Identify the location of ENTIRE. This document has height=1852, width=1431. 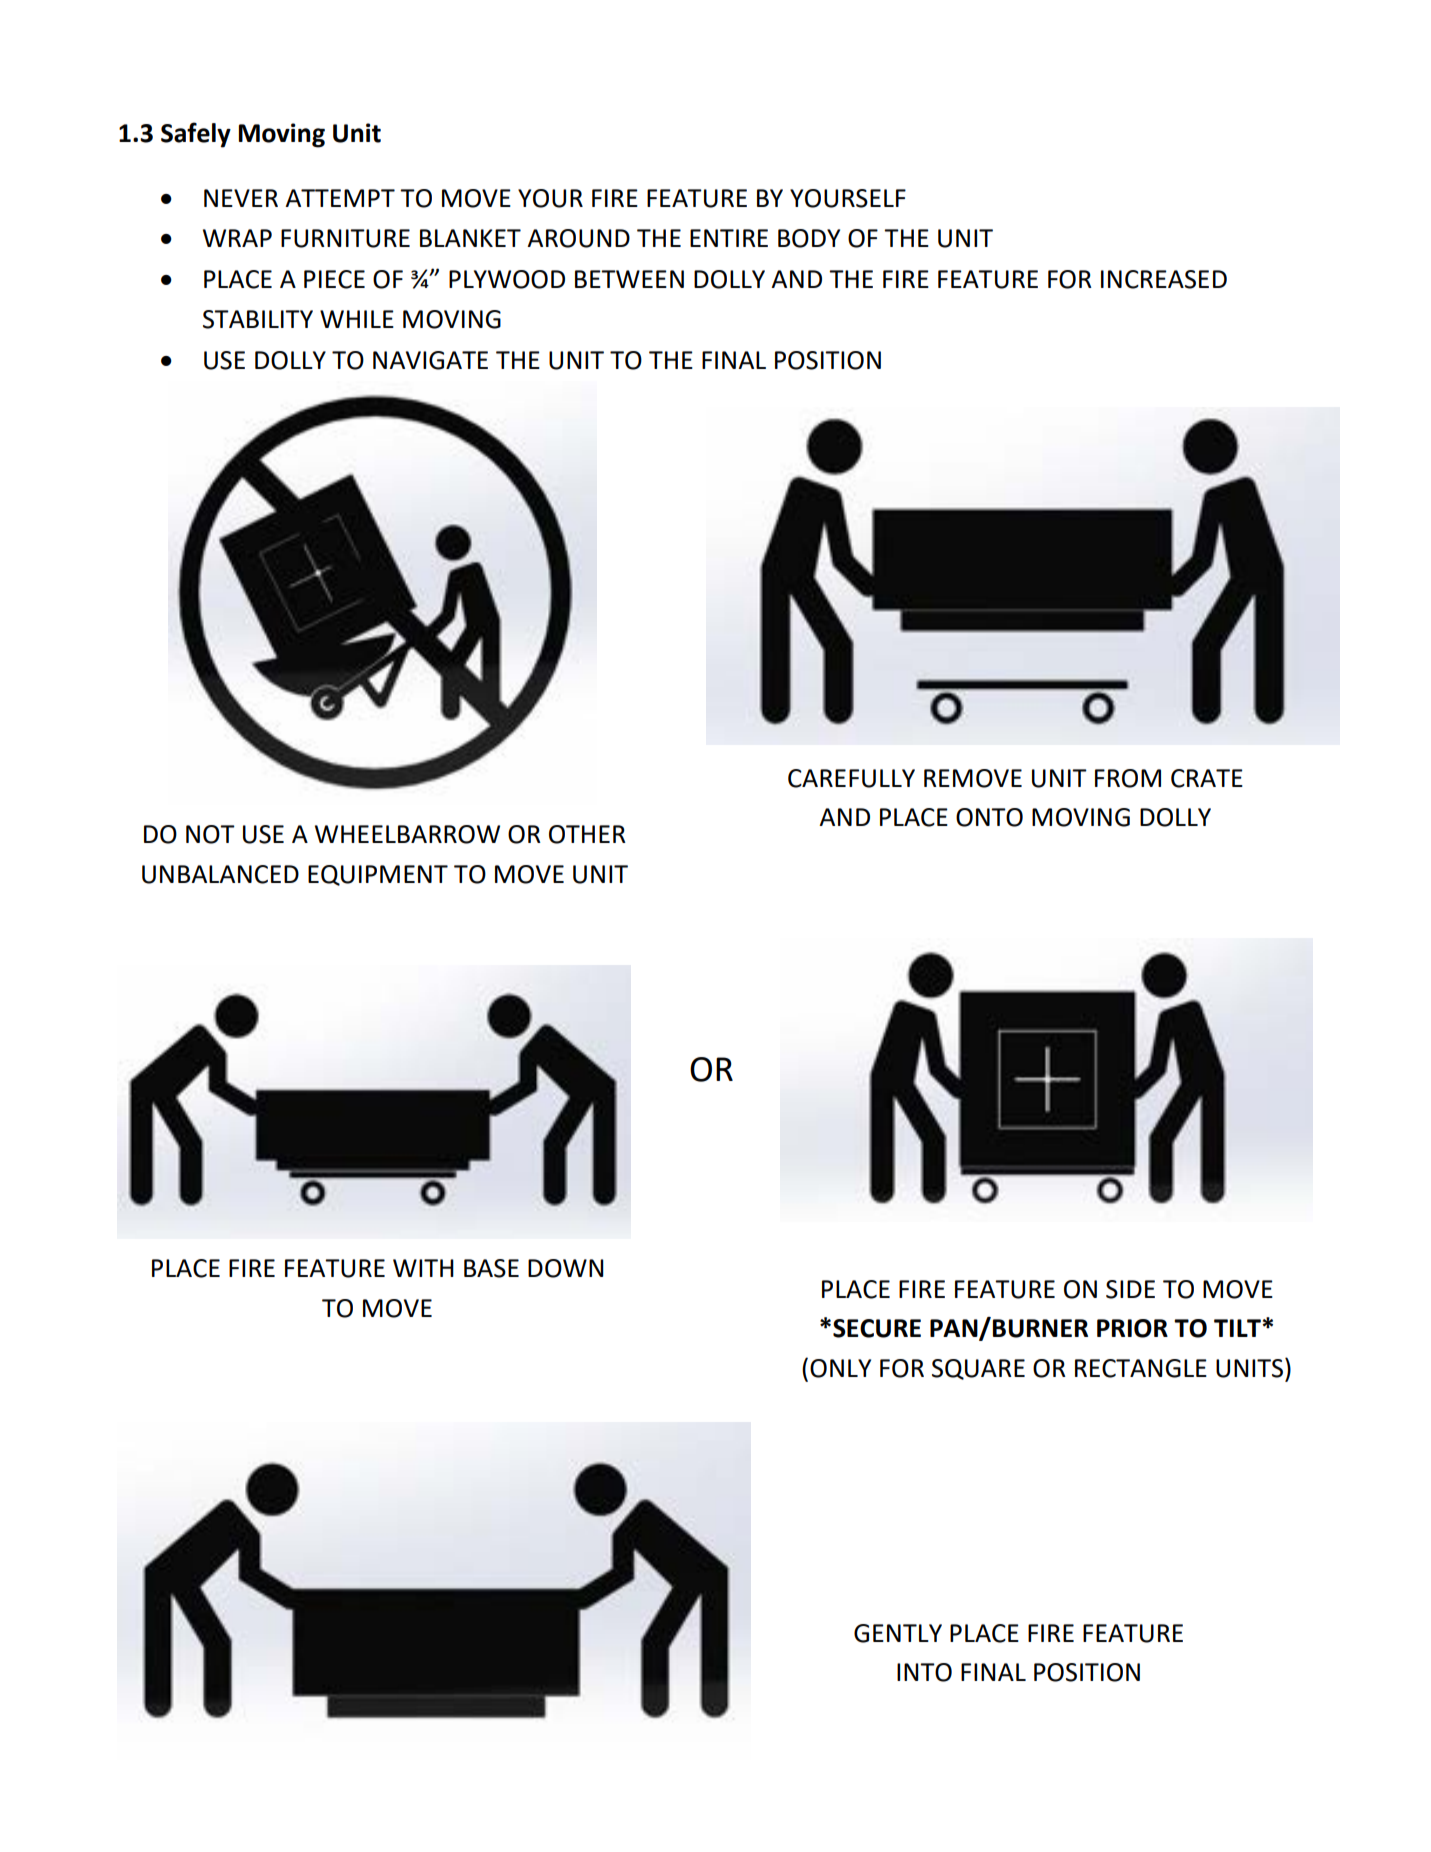
(729, 238).
